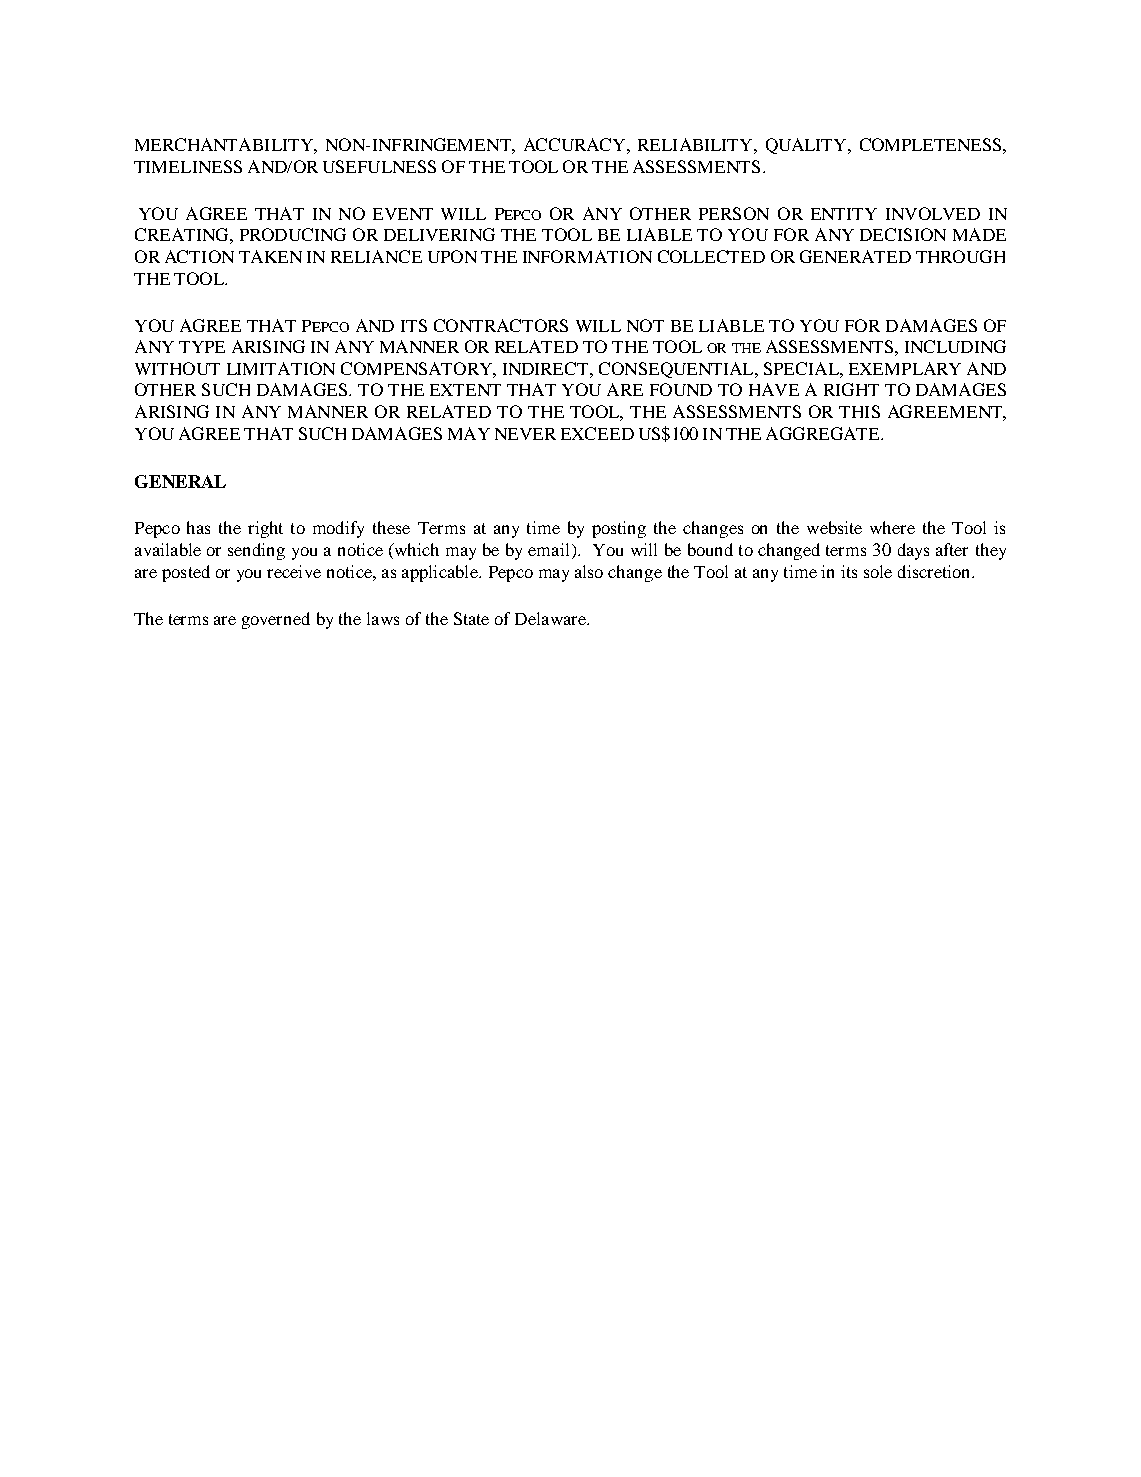  Describe the element at coordinates (807, 146) in the screenshot. I see `QUALITY` at that location.
